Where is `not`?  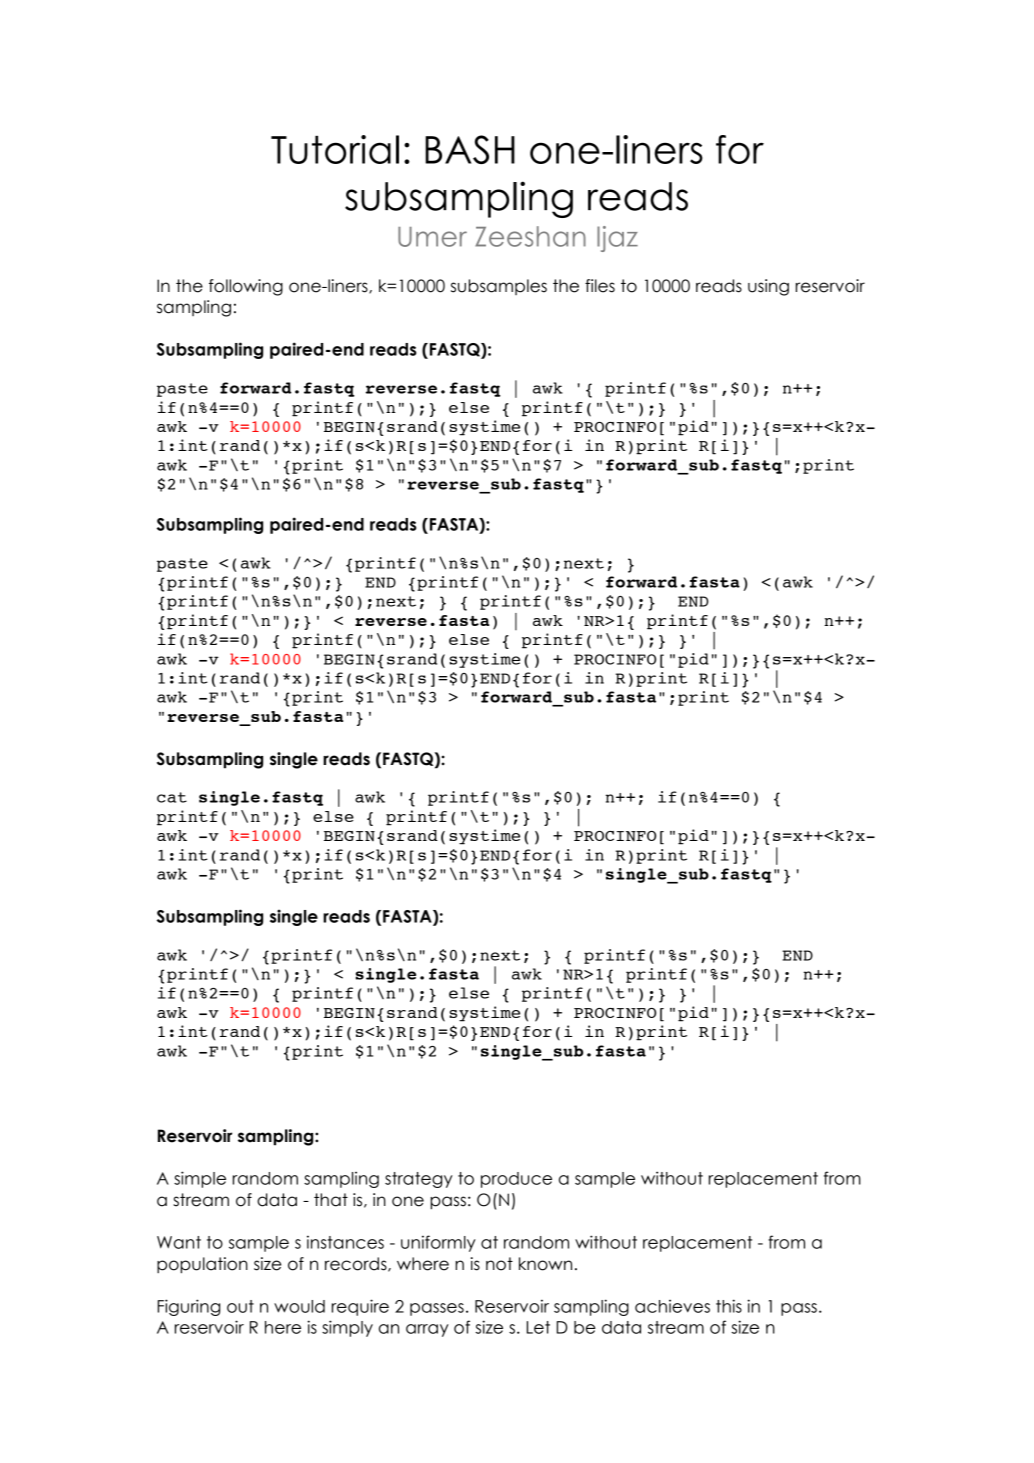
not is located at coordinates (499, 1264).
